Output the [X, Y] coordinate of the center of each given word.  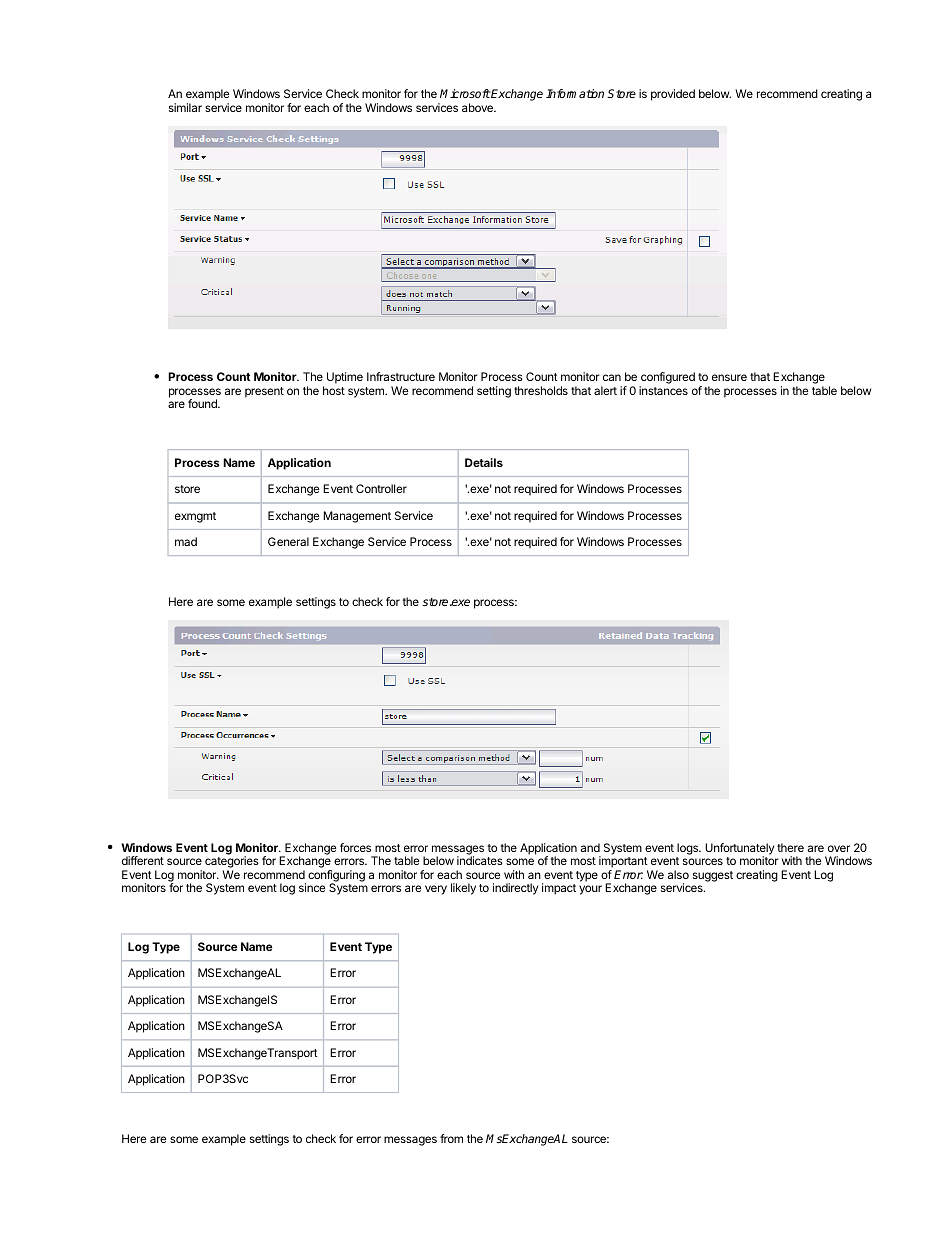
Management [357, 517]
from [451, 1138]
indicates [480, 860]
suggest [713, 876]
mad [186, 541]
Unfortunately [739, 850]
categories [232, 863]
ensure [729, 377]
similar [185, 107]
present [264, 392]
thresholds [541, 390]
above [478, 107]
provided [673, 95]
